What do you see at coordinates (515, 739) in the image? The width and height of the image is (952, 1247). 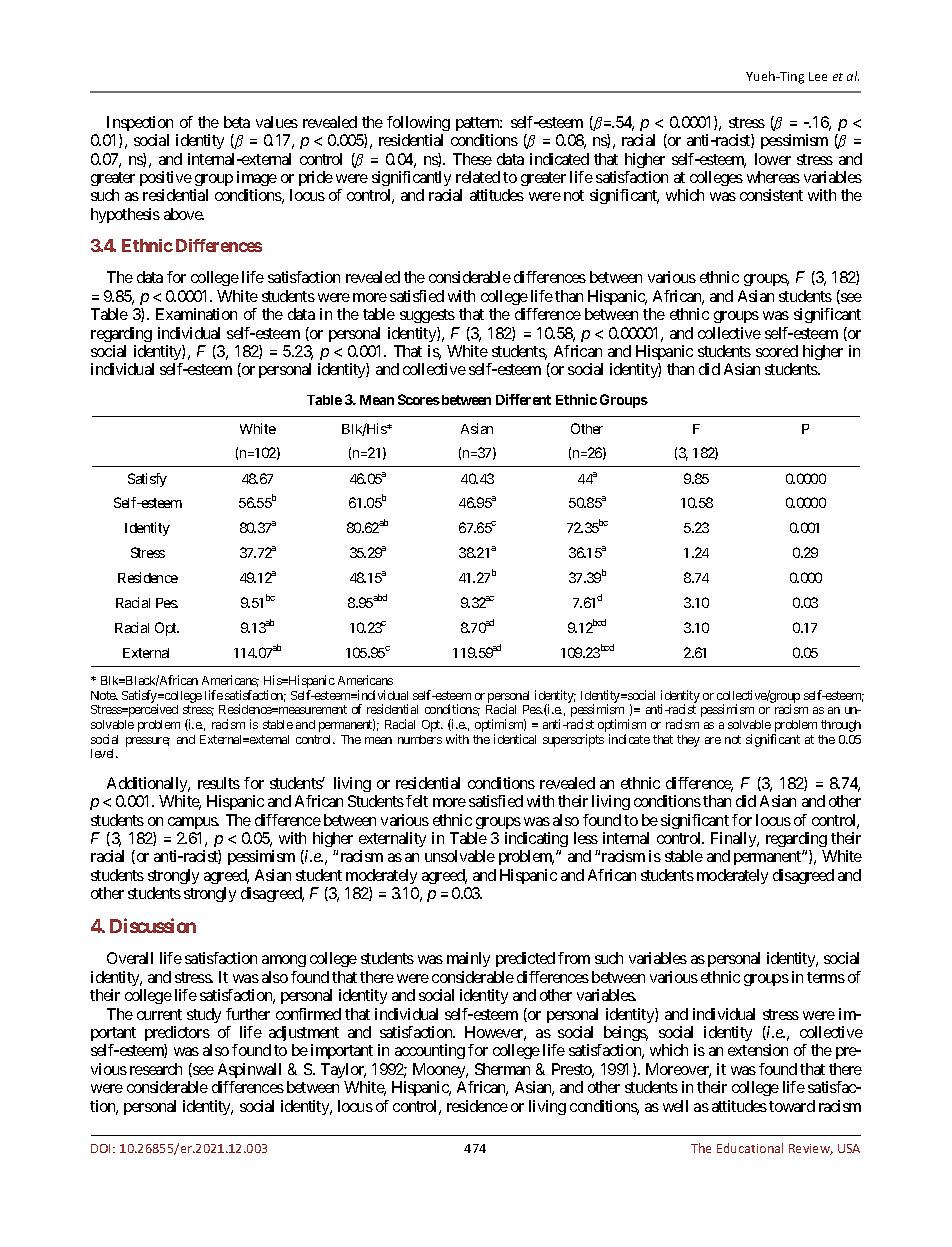 I see `identical` at bounding box center [515, 739].
